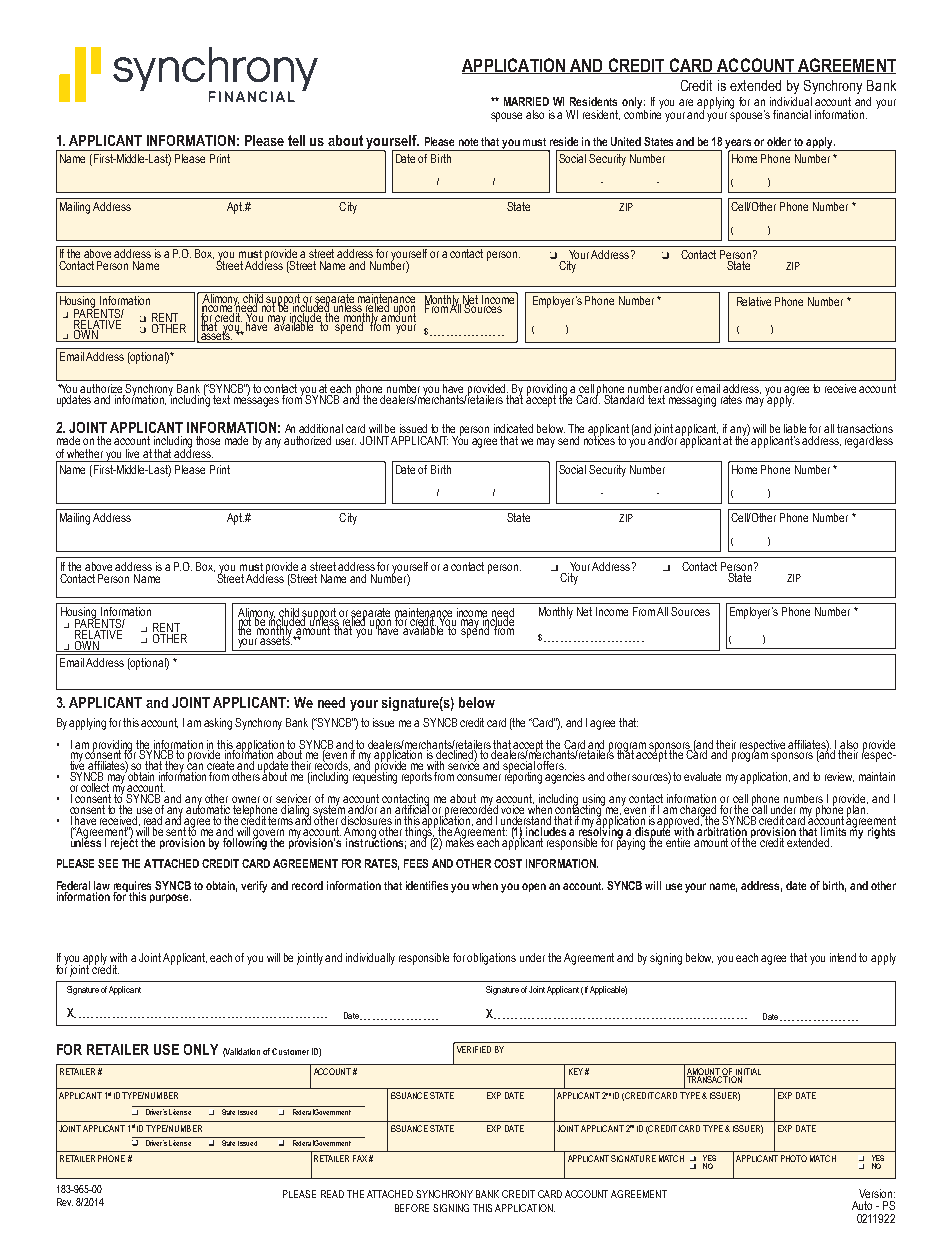 This document has height=1233, width=952. I want to click on FAX, so click(360, 1158).
